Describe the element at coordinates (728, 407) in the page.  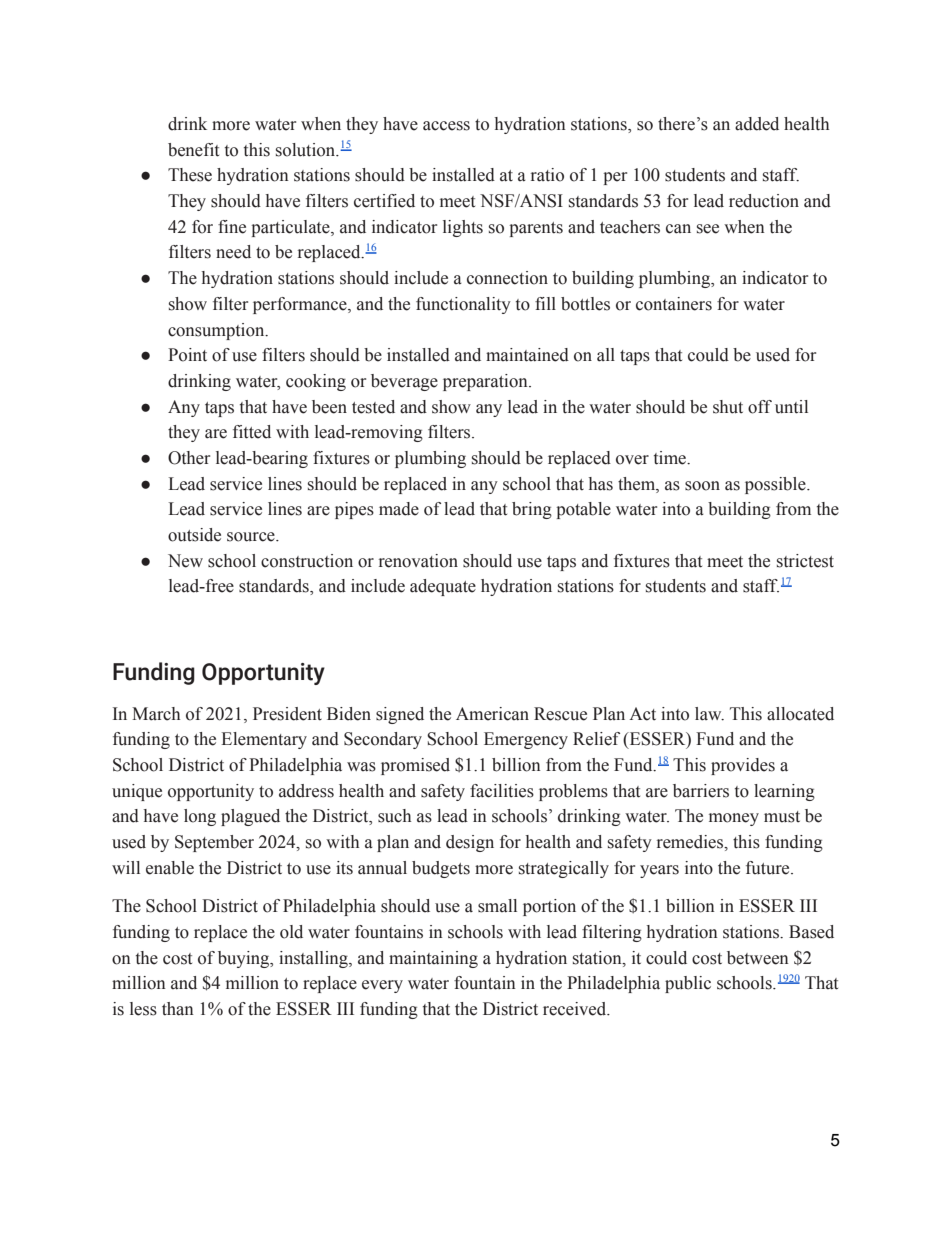
I see `shut` at that location.
